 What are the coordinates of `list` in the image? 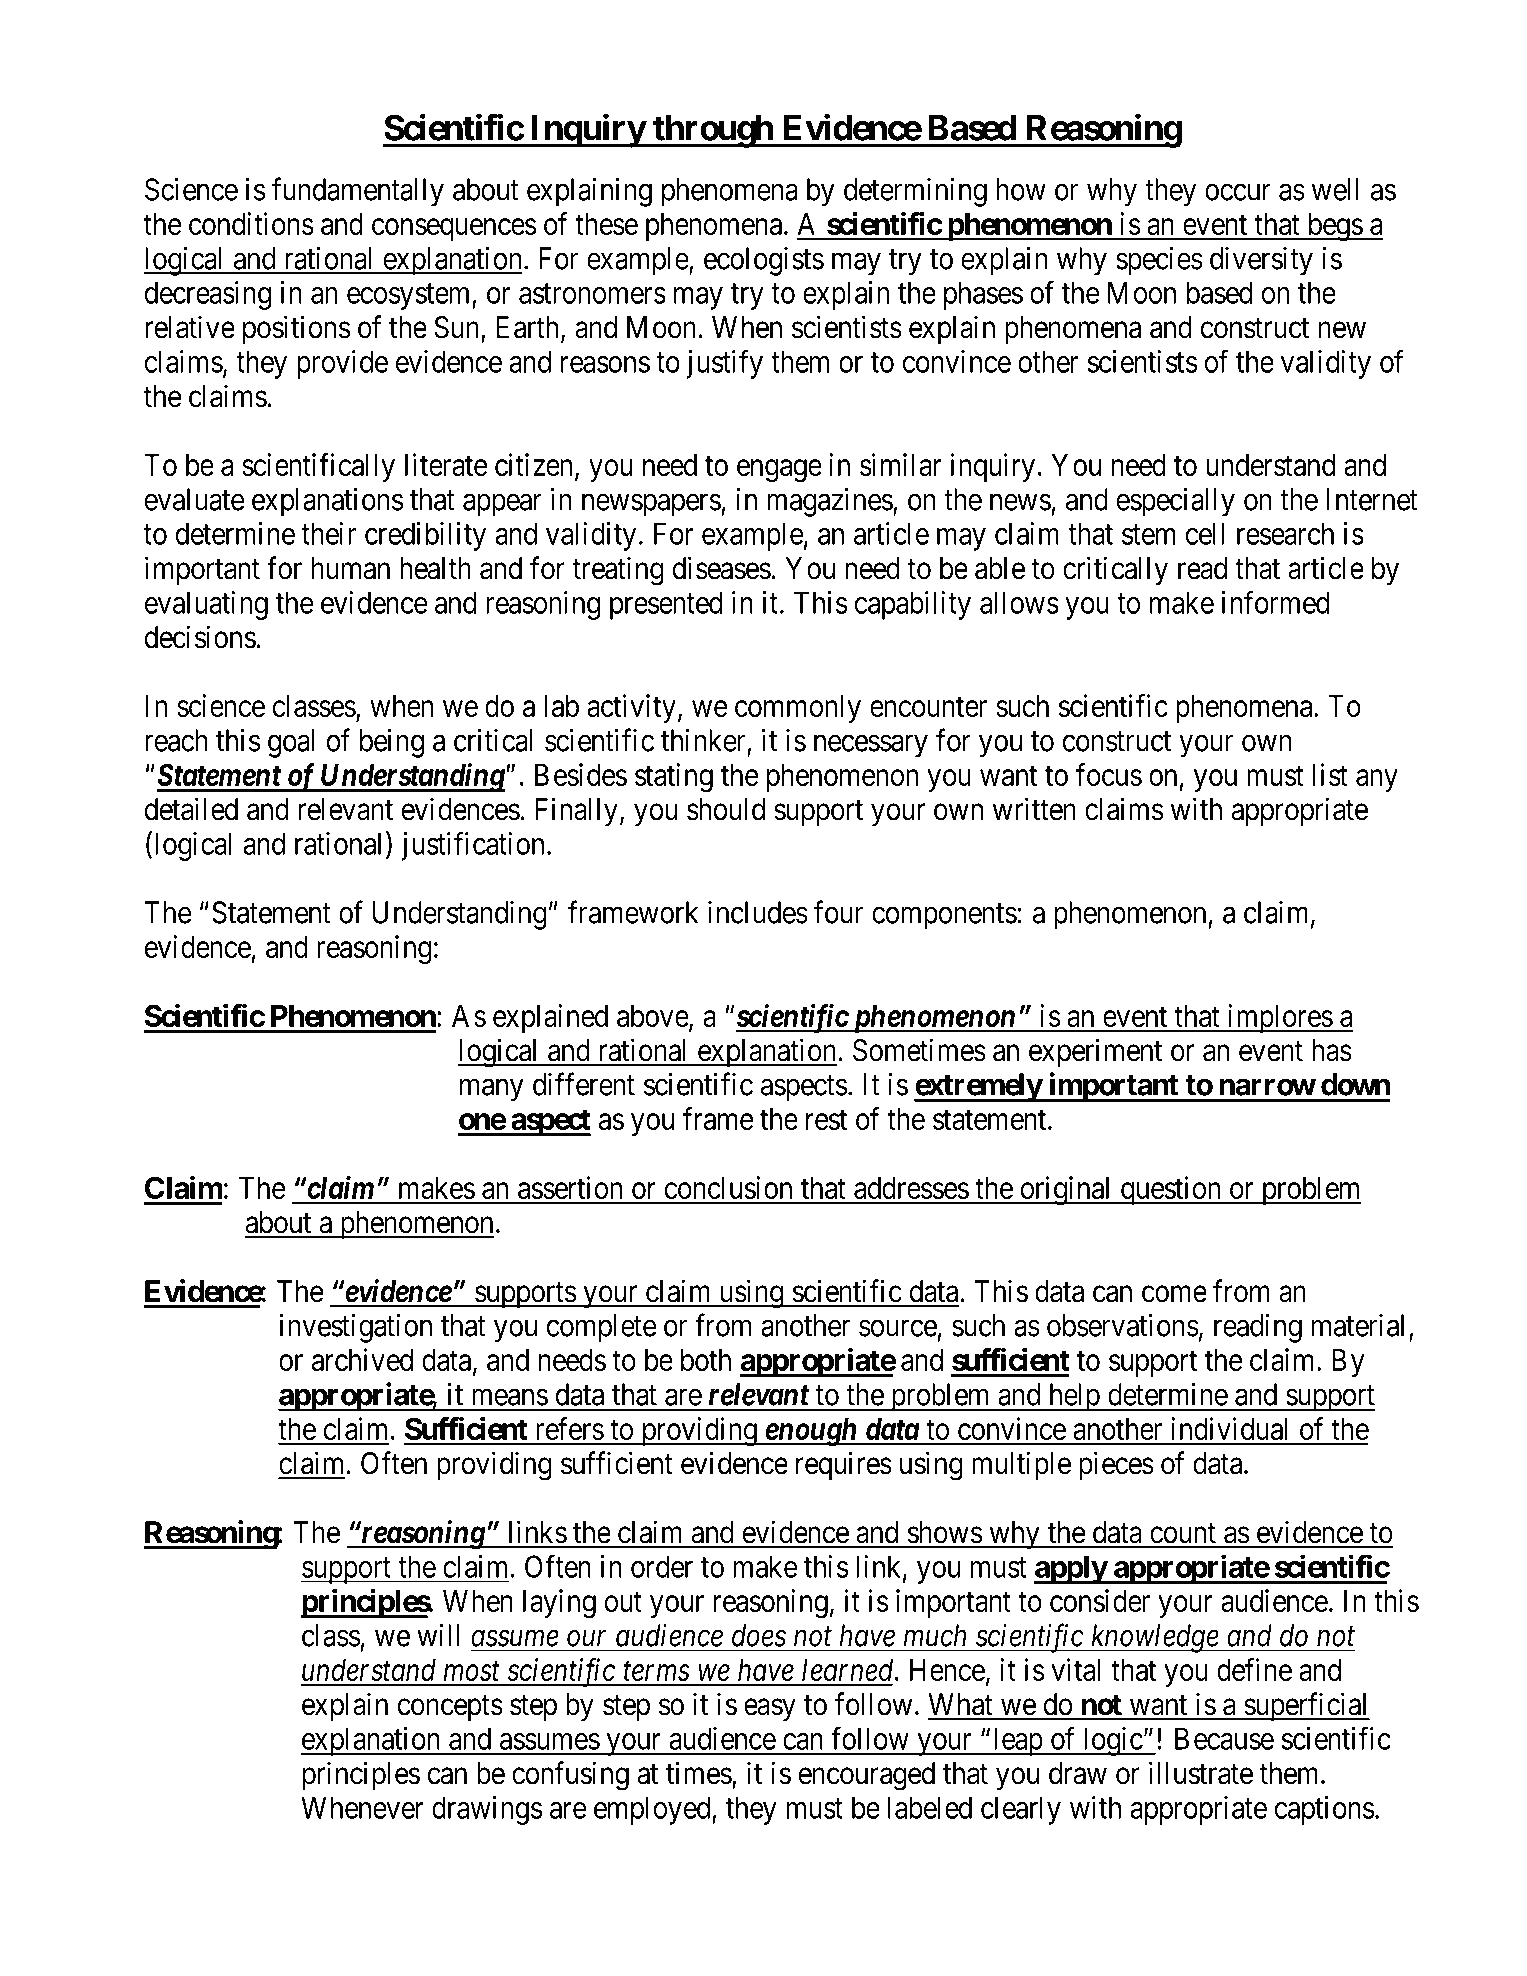 It's located at (1330, 774).
